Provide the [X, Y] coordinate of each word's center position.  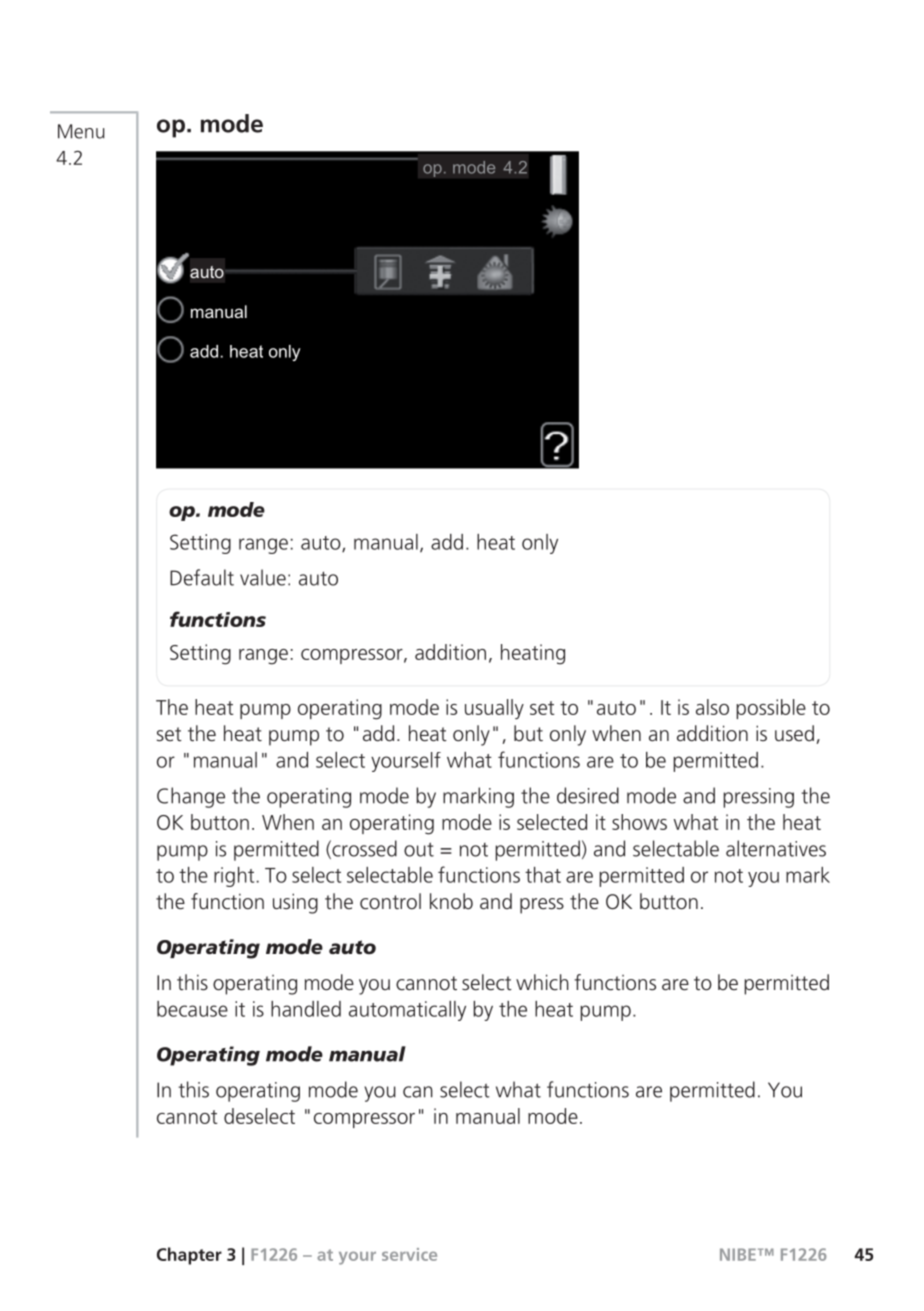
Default [202, 577]
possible [771, 709]
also [712, 707]
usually [494, 709]
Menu [81, 131]
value [263, 577]
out [419, 849]
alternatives [776, 848]
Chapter [189, 1256]
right [234, 877]
